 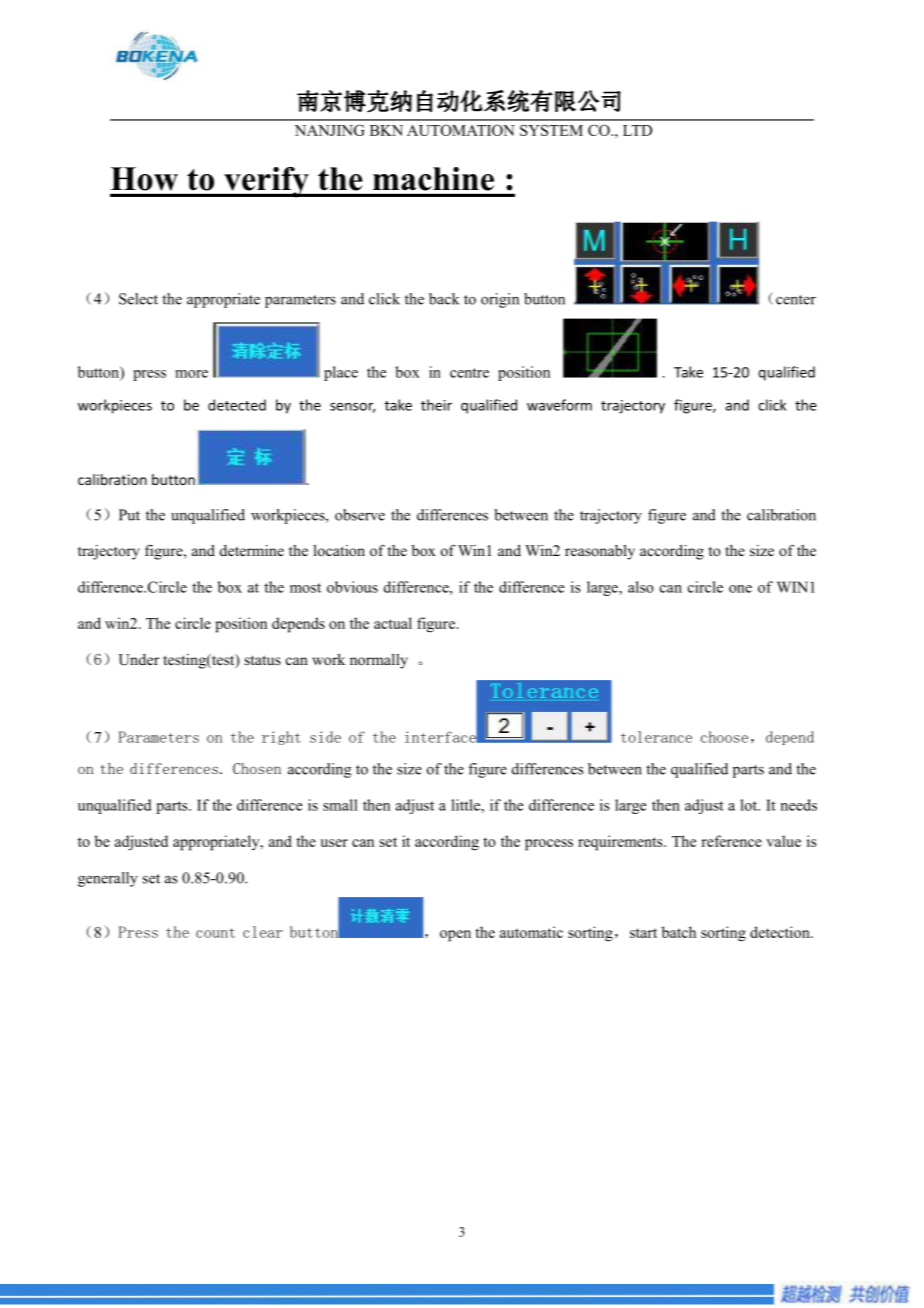 I want to click on count, so click(x=215, y=933).
